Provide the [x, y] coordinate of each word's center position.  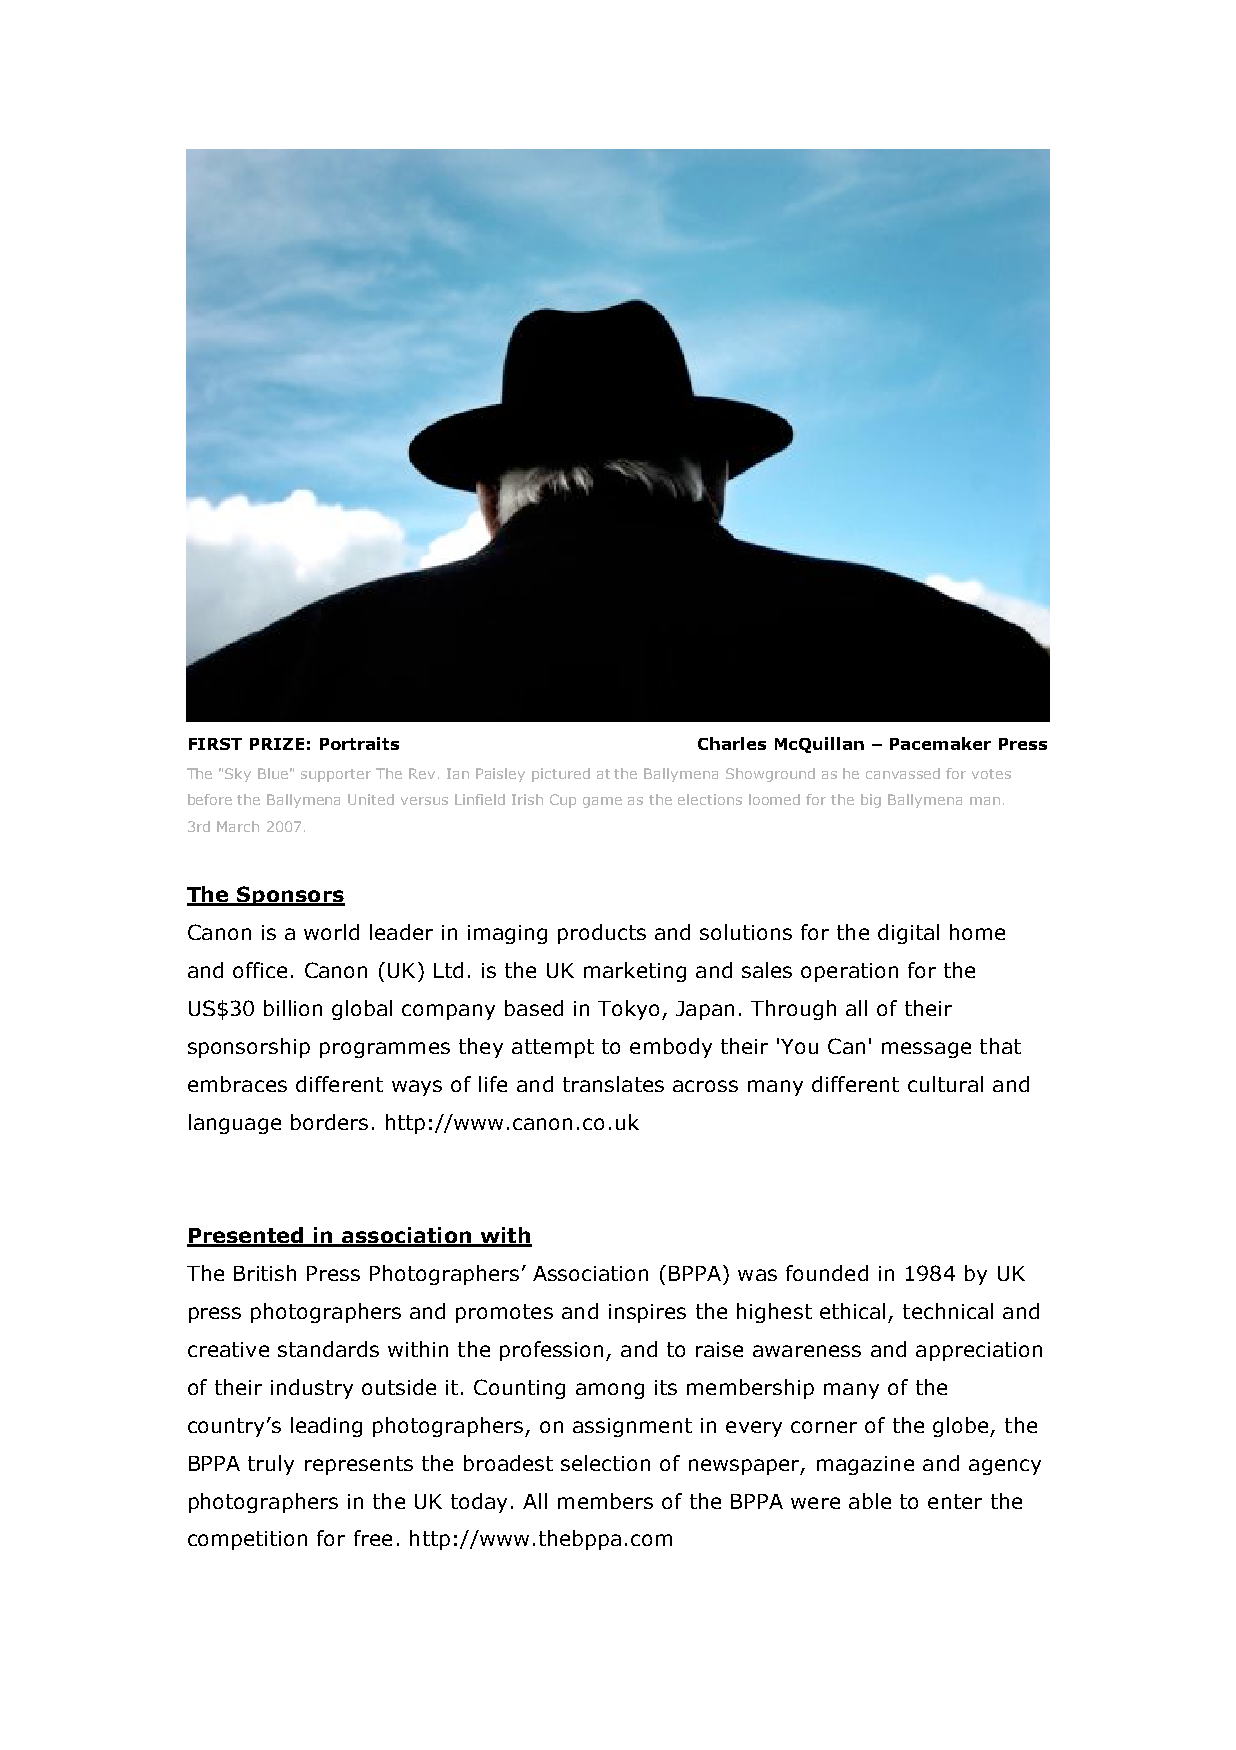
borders [329, 1122]
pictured [561, 775]
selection [605, 1463]
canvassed [903, 773]
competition [247, 1540]
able [870, 1501]
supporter [336, 775]
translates [613, 1084]
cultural [945, 1084]
